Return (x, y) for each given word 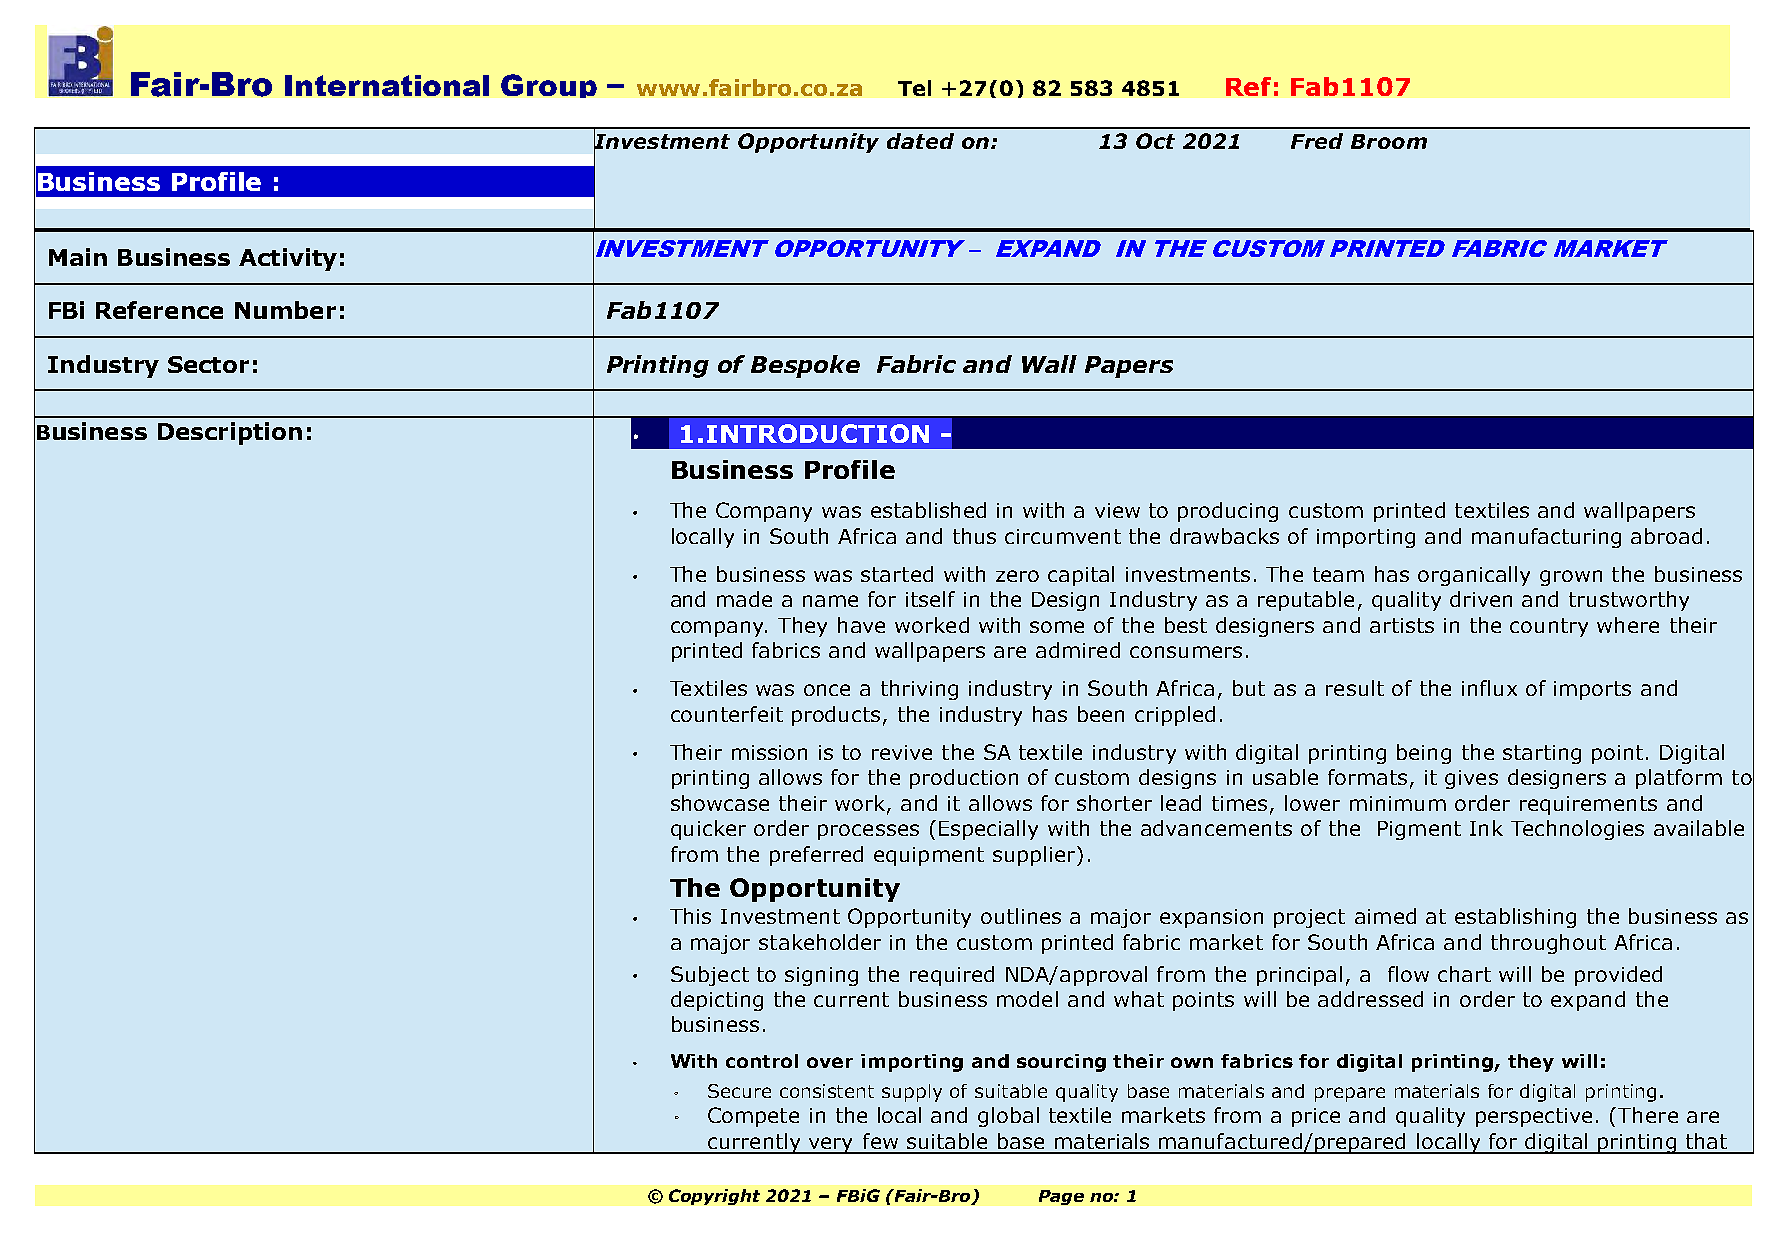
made (744, 599)
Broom (1389, 141)
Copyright (714, 1197)
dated (920, 141)
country (1549, 627)
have (861, 625)
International (387, 85)
